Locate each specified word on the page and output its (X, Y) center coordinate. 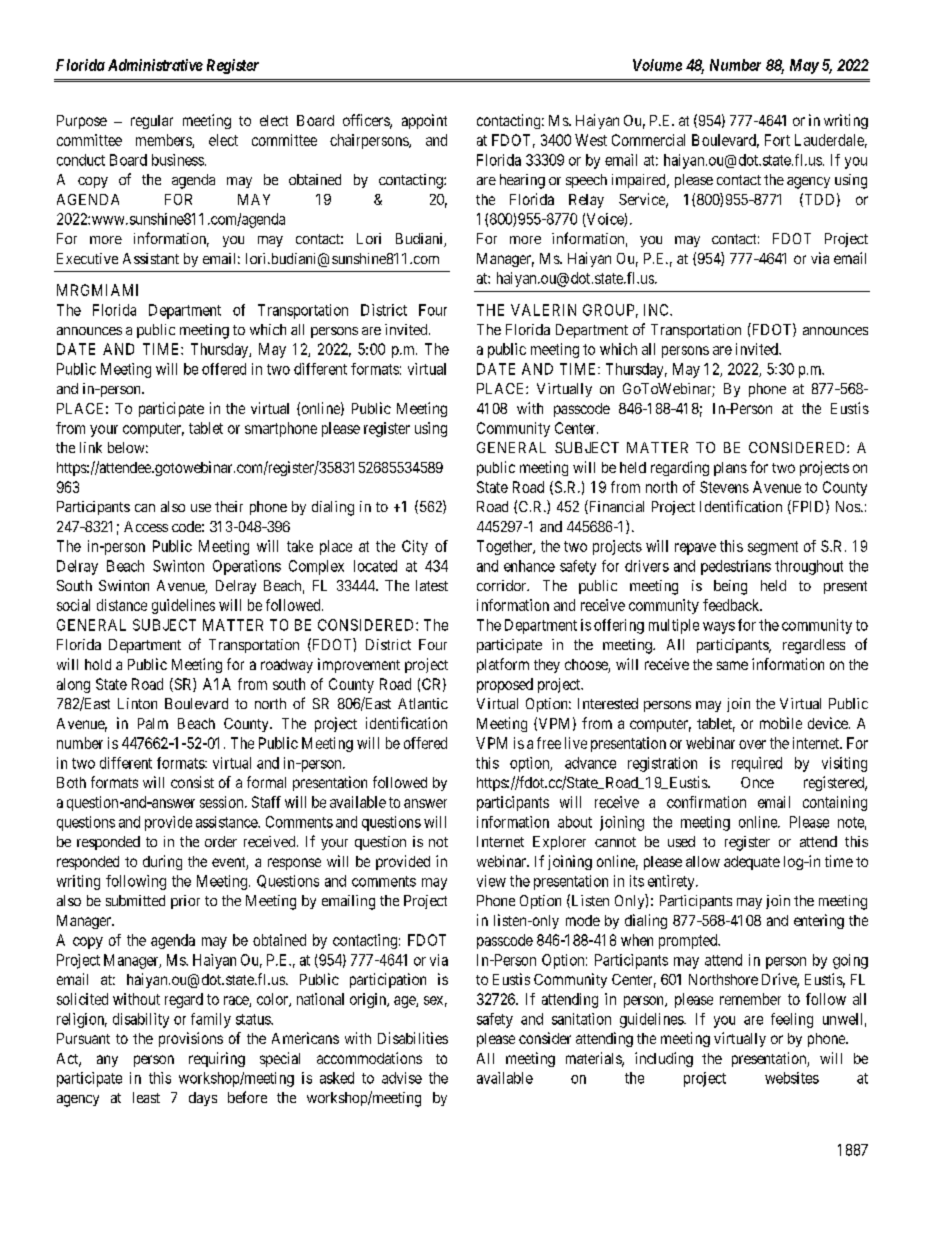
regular (152, 122)
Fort (777, 140)
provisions (191, 1039)
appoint (424, 121)
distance (122, 605)
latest (432, 585)
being (730, 587)
